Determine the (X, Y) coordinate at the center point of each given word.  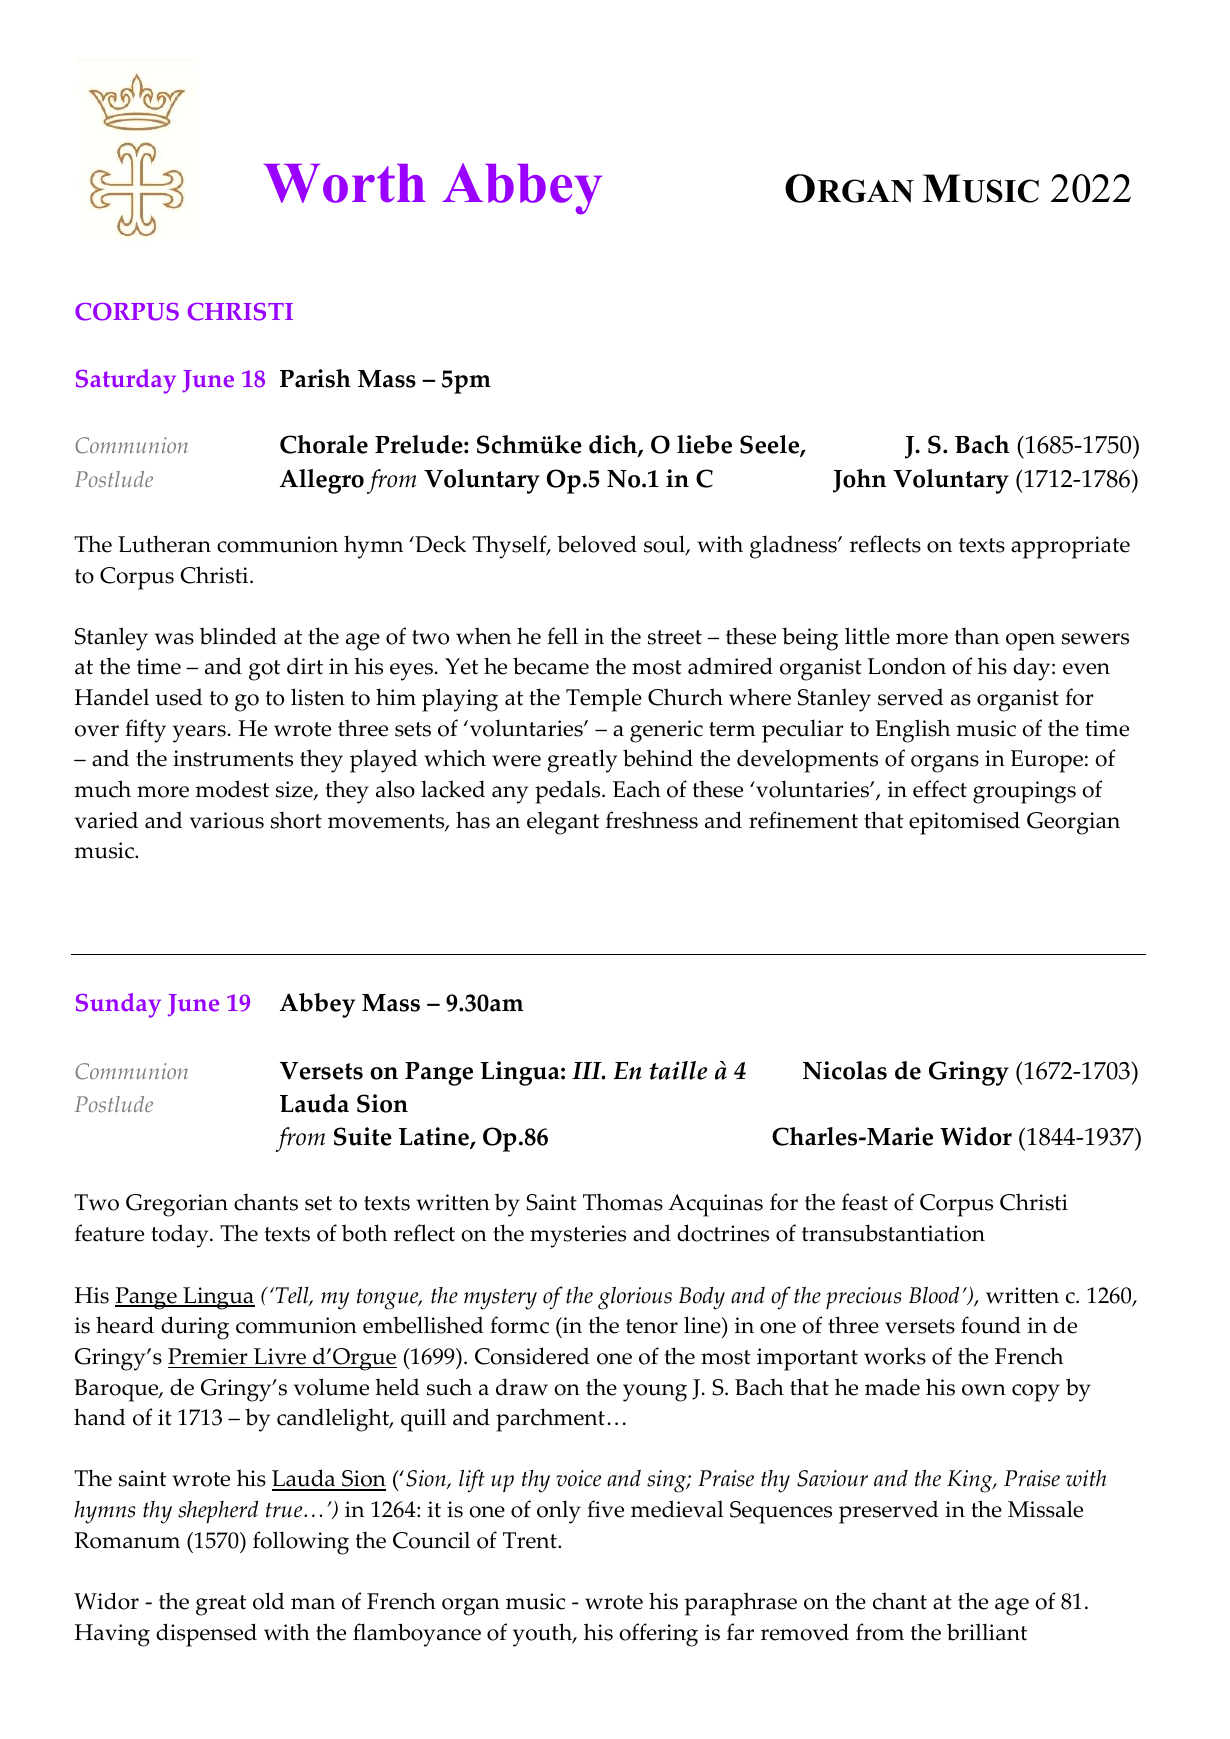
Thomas (623, 1202)
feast (865, 1202)
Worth (345, 183)
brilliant (987, 1632)
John (859, 481)
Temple (604, 700)
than (977, 636)
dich (614, 446)
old (269, 1601)
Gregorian (177, 1205)
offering (658, 1635)
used (179, 697)
